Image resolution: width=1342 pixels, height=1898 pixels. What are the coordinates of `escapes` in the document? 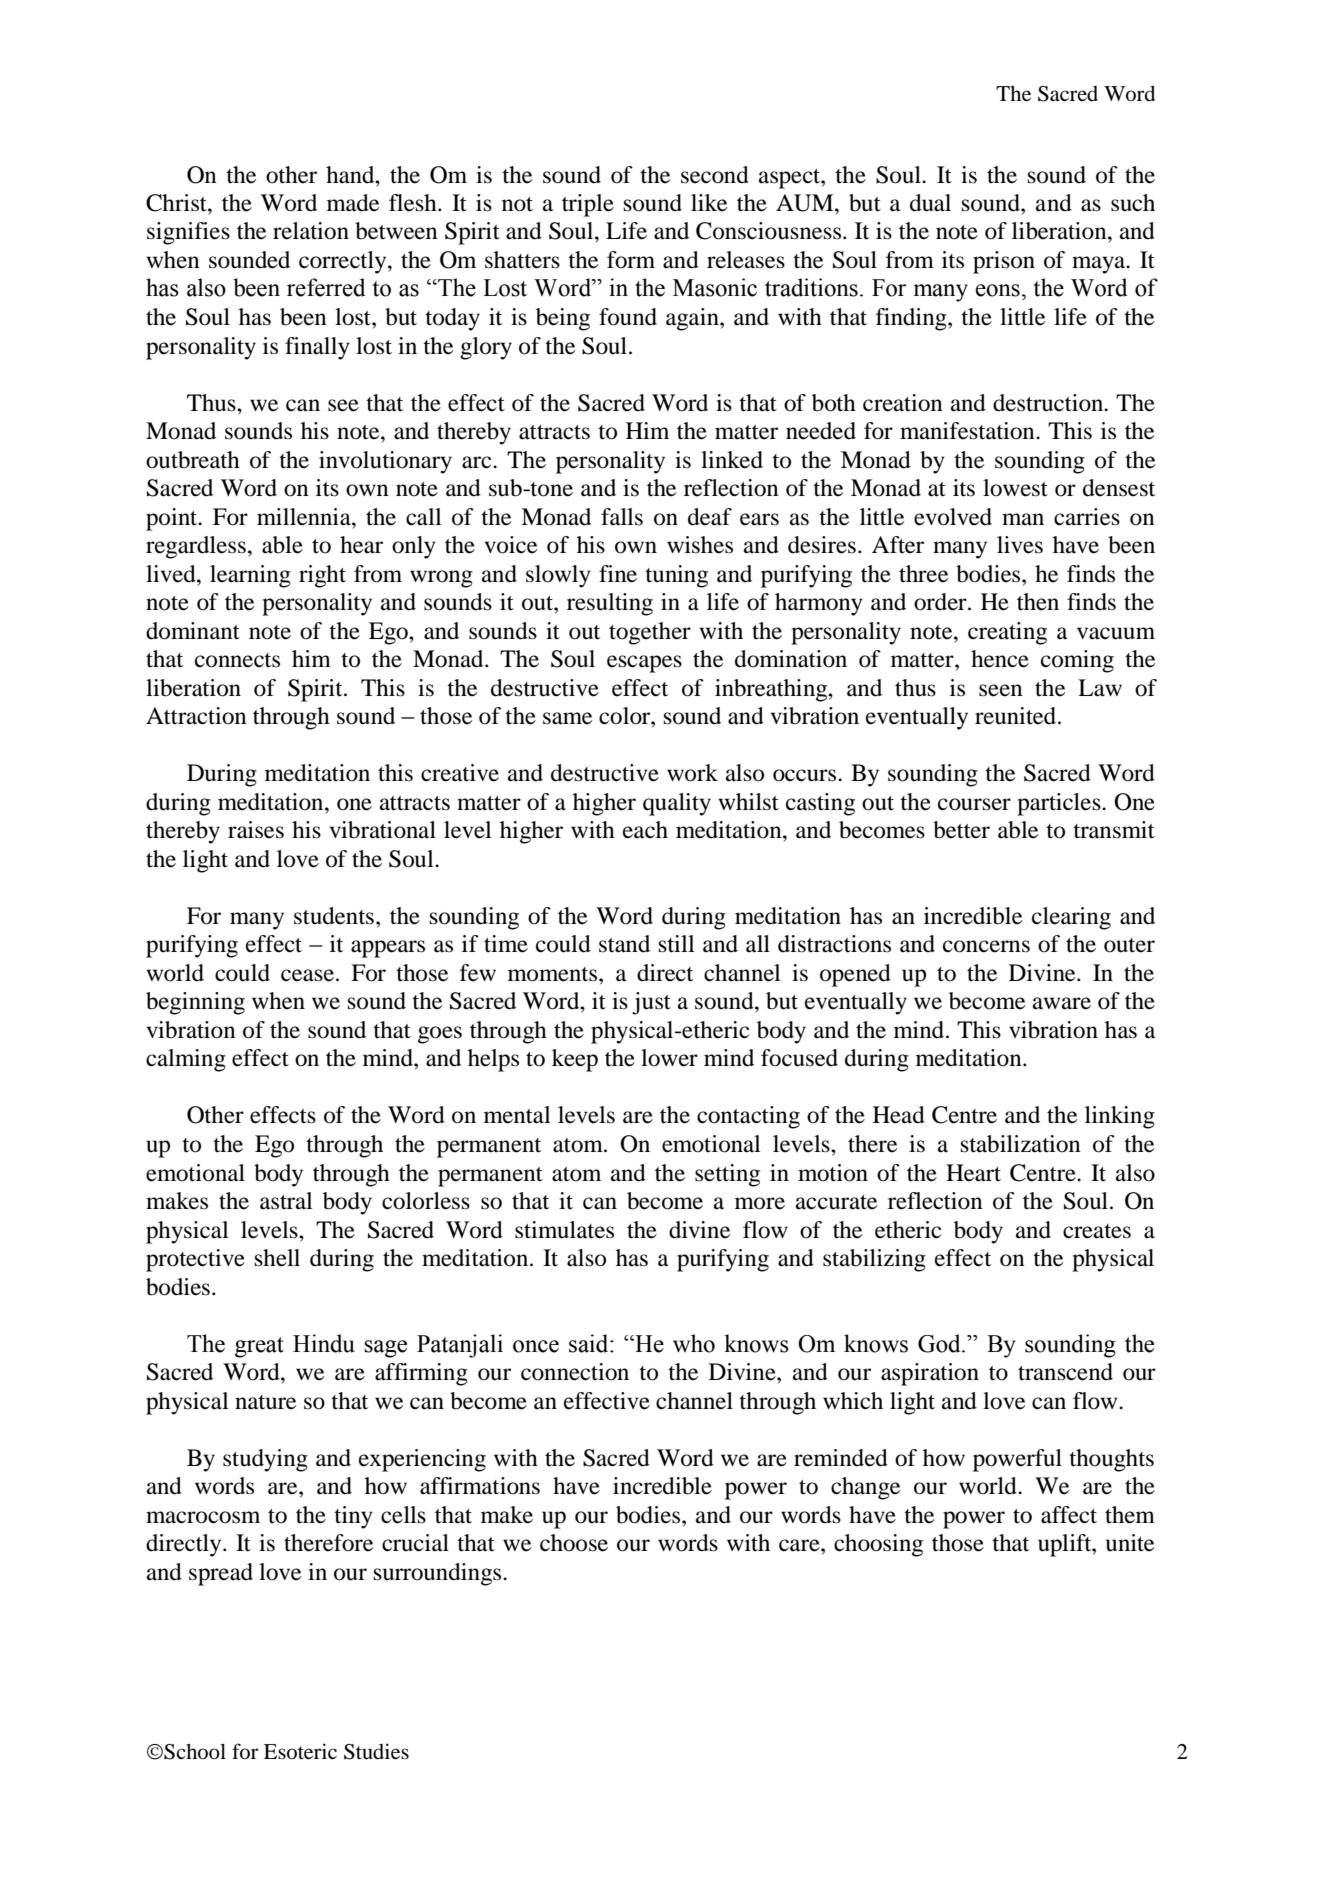 It's located at (644, 664).
